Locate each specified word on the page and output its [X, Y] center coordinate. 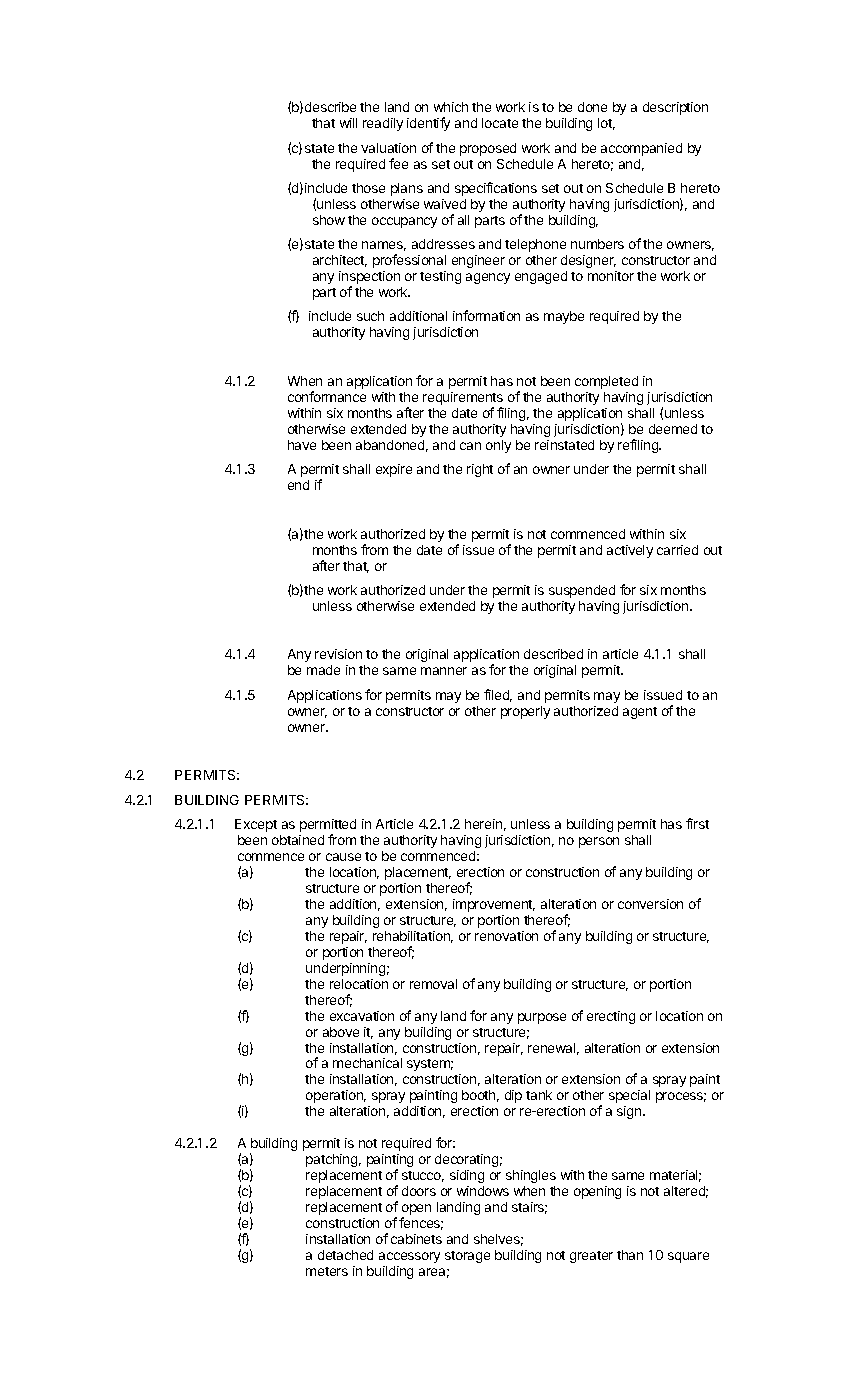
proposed [488, 149]
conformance [327, 396]
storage [467, 1257]
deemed [673, 429]
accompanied [641, 149]
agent [640, 713]
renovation [506, 936]
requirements [463, 400]
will [348, 123]
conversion [650, 904]
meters [327, 1271]
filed [498, 695]
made [323, 670]
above [341, 1032]
